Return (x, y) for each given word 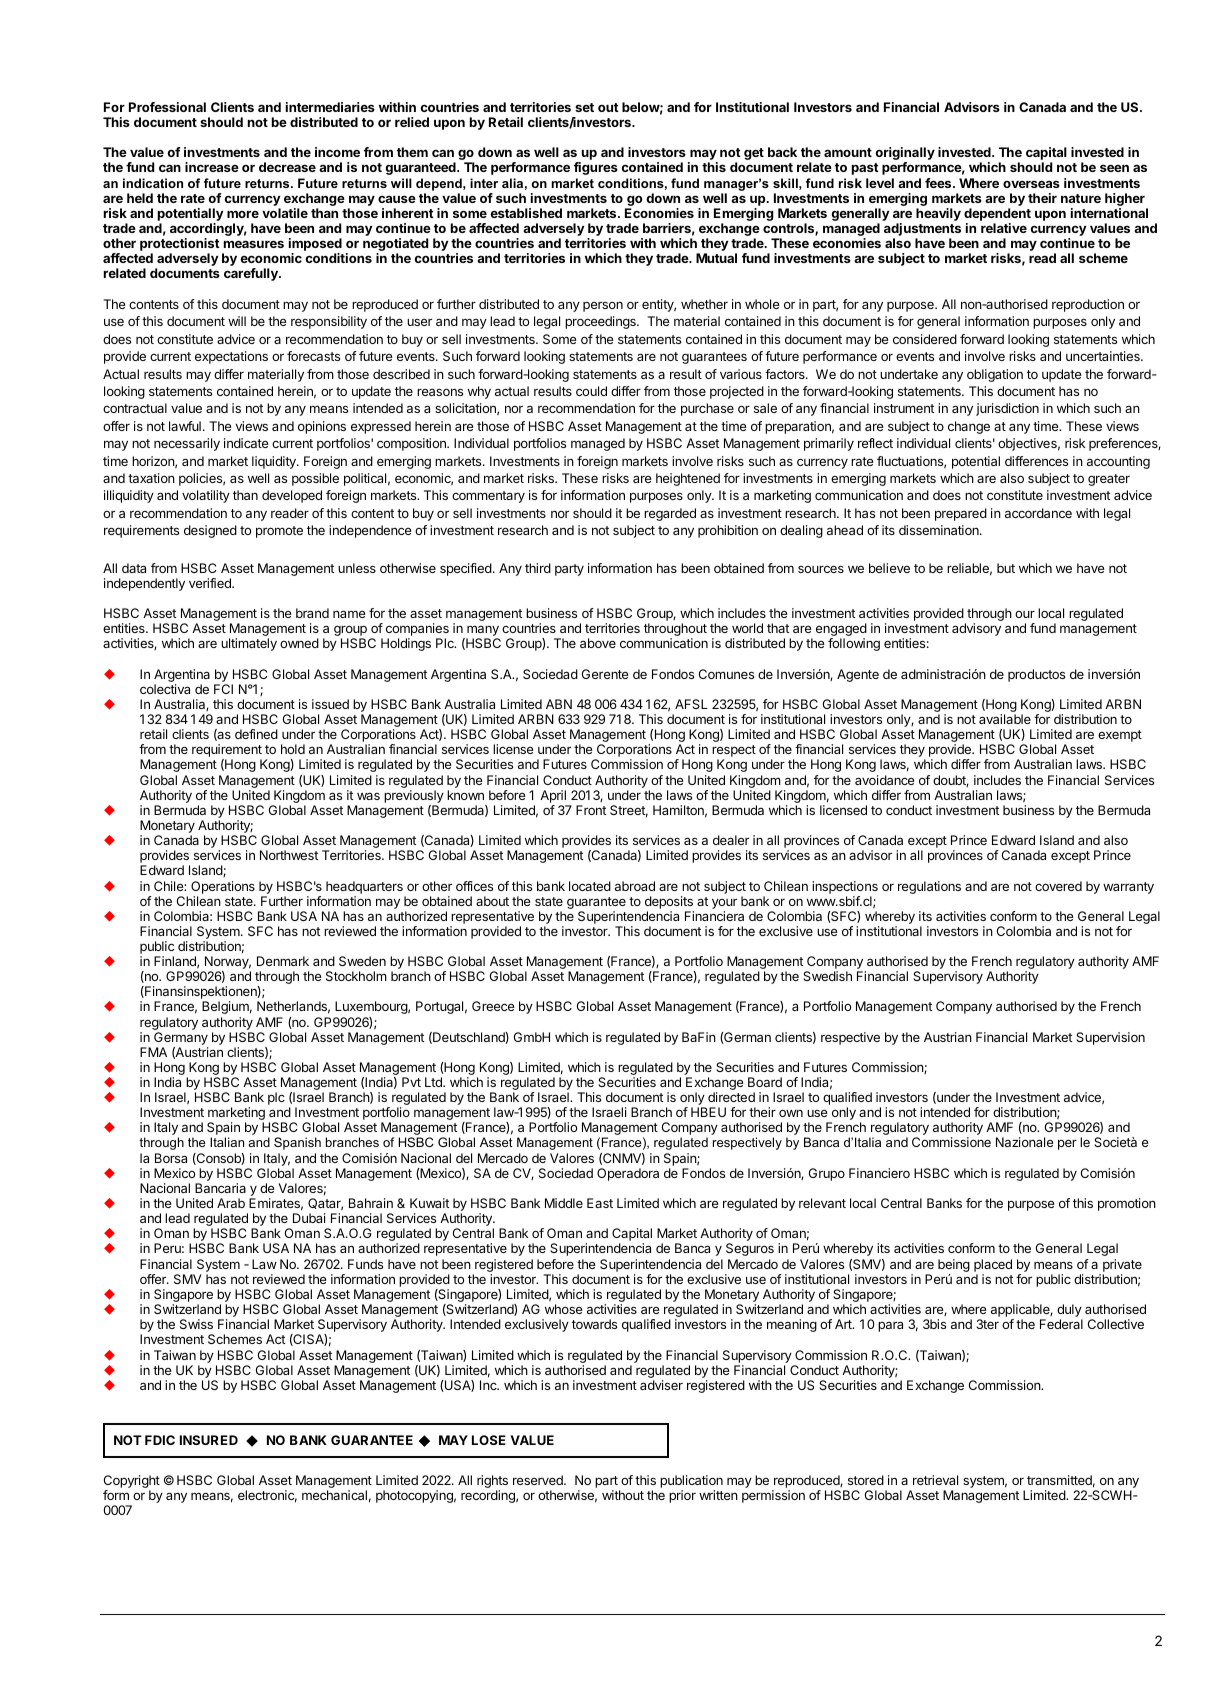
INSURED (209, 1440)
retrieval (935, 1480)
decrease (287, 167)
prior (682, 1496)
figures (596, 168)
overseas (1031, 184)
